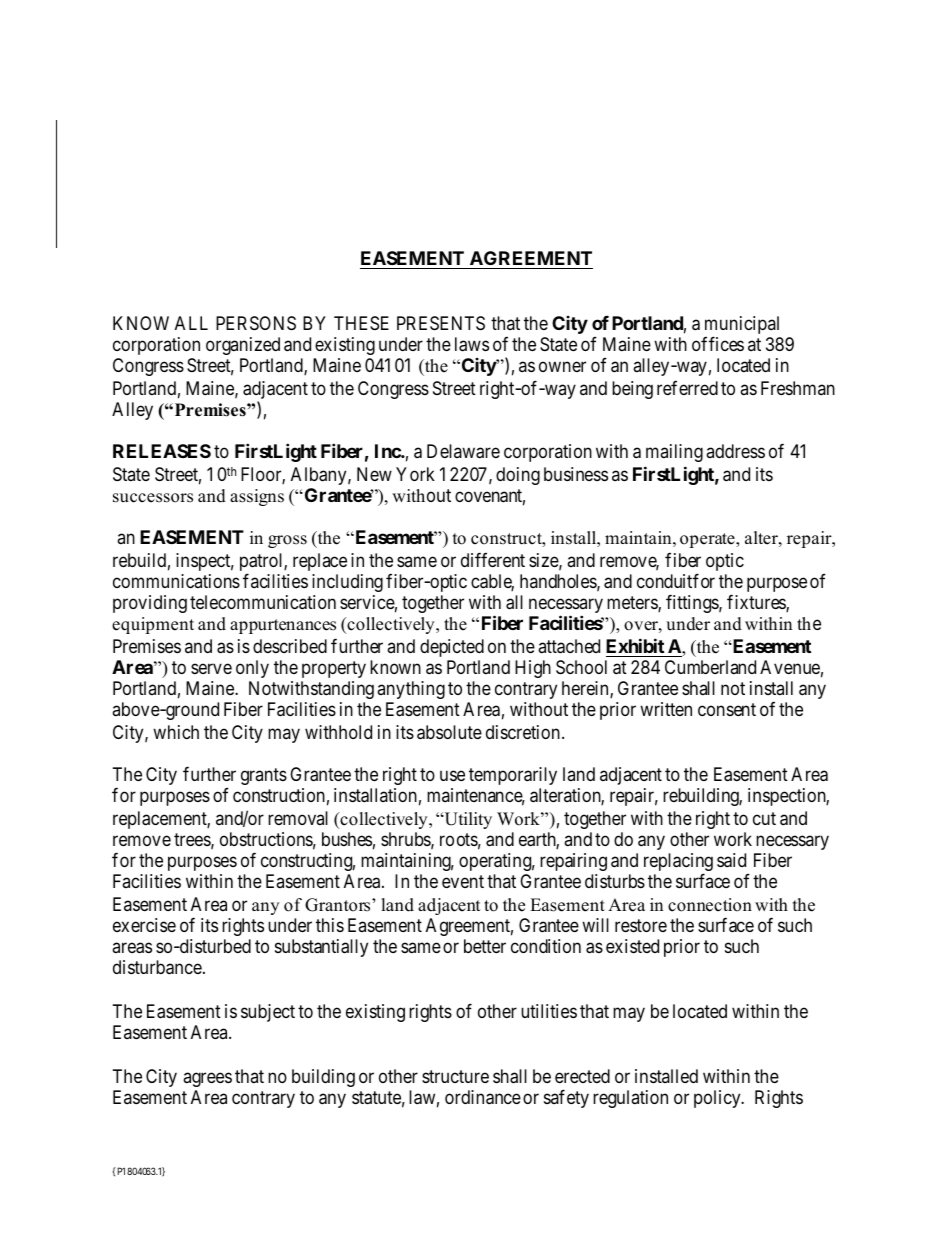 The height and width of the screenshot is (1233, 952). Describe the element at coordinates (263, 602) in the screenshot. I see `telecommunication` at that location.
